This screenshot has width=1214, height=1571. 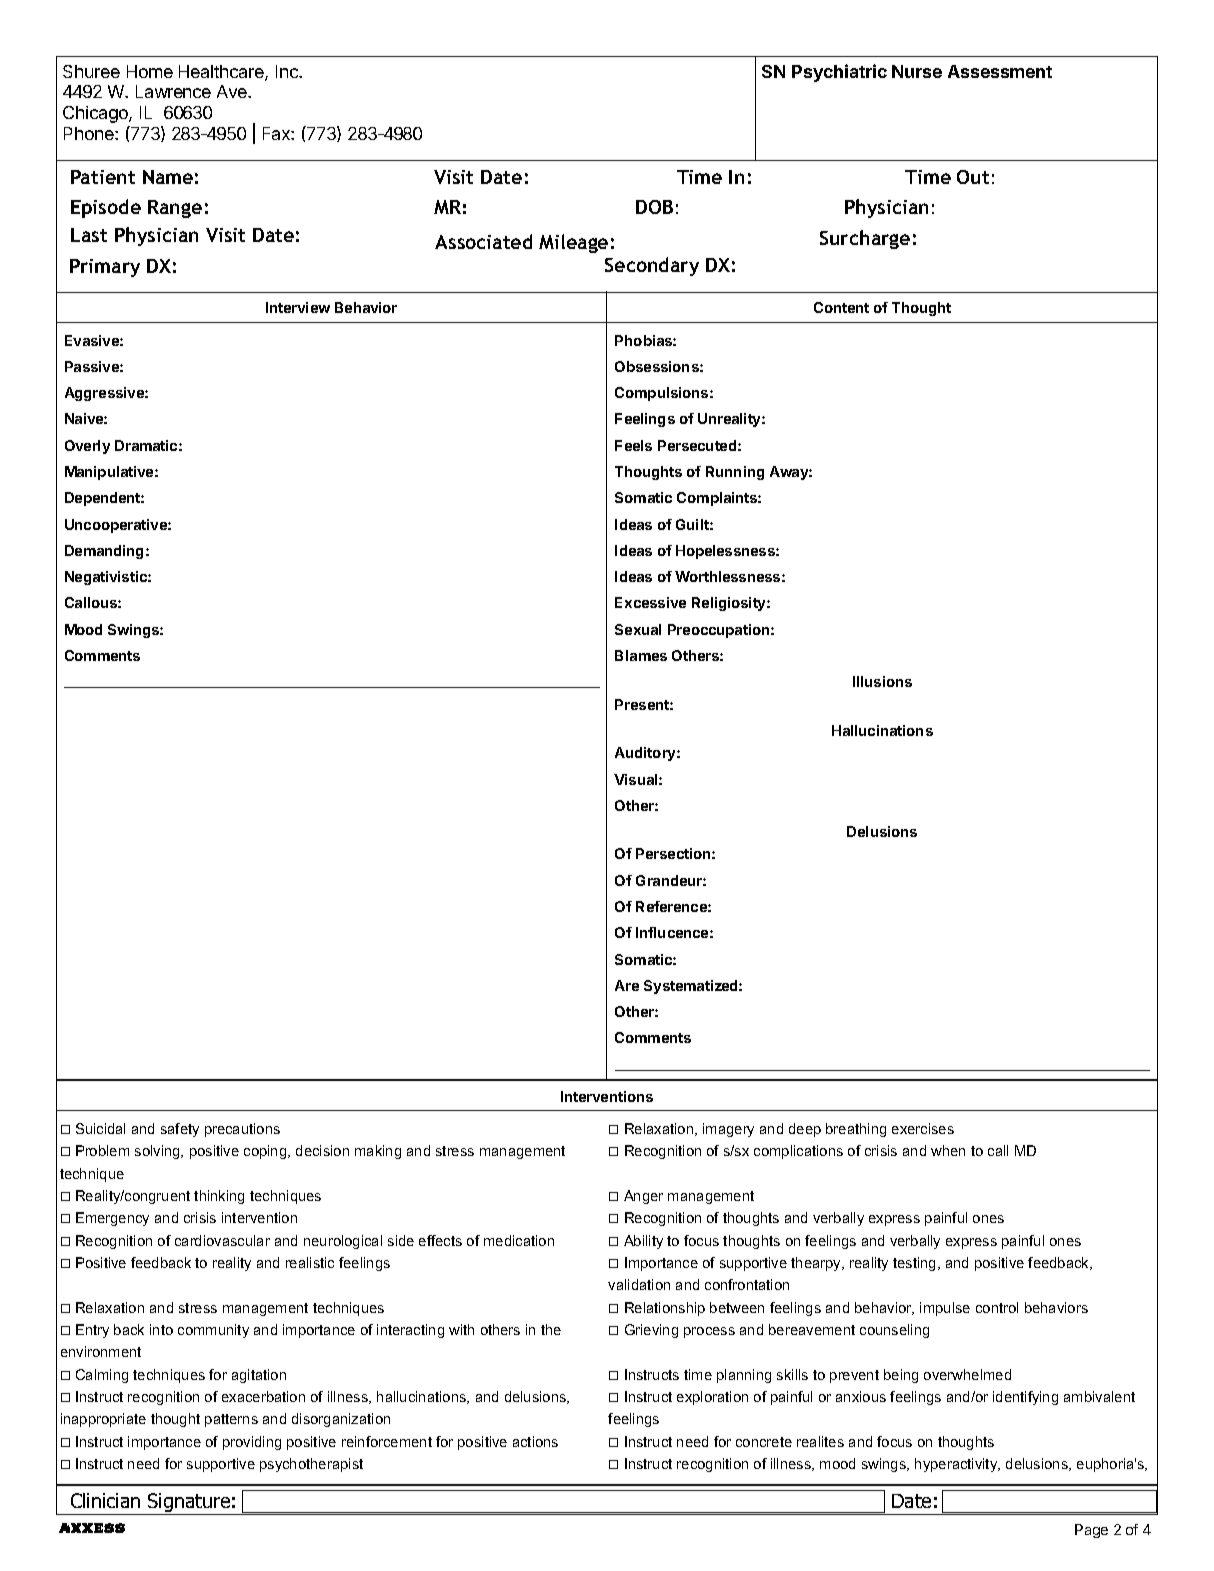 What do you see at coordinates (841, 307) in the screenshot?
I see `Content` at bounding box center [841, 307].
